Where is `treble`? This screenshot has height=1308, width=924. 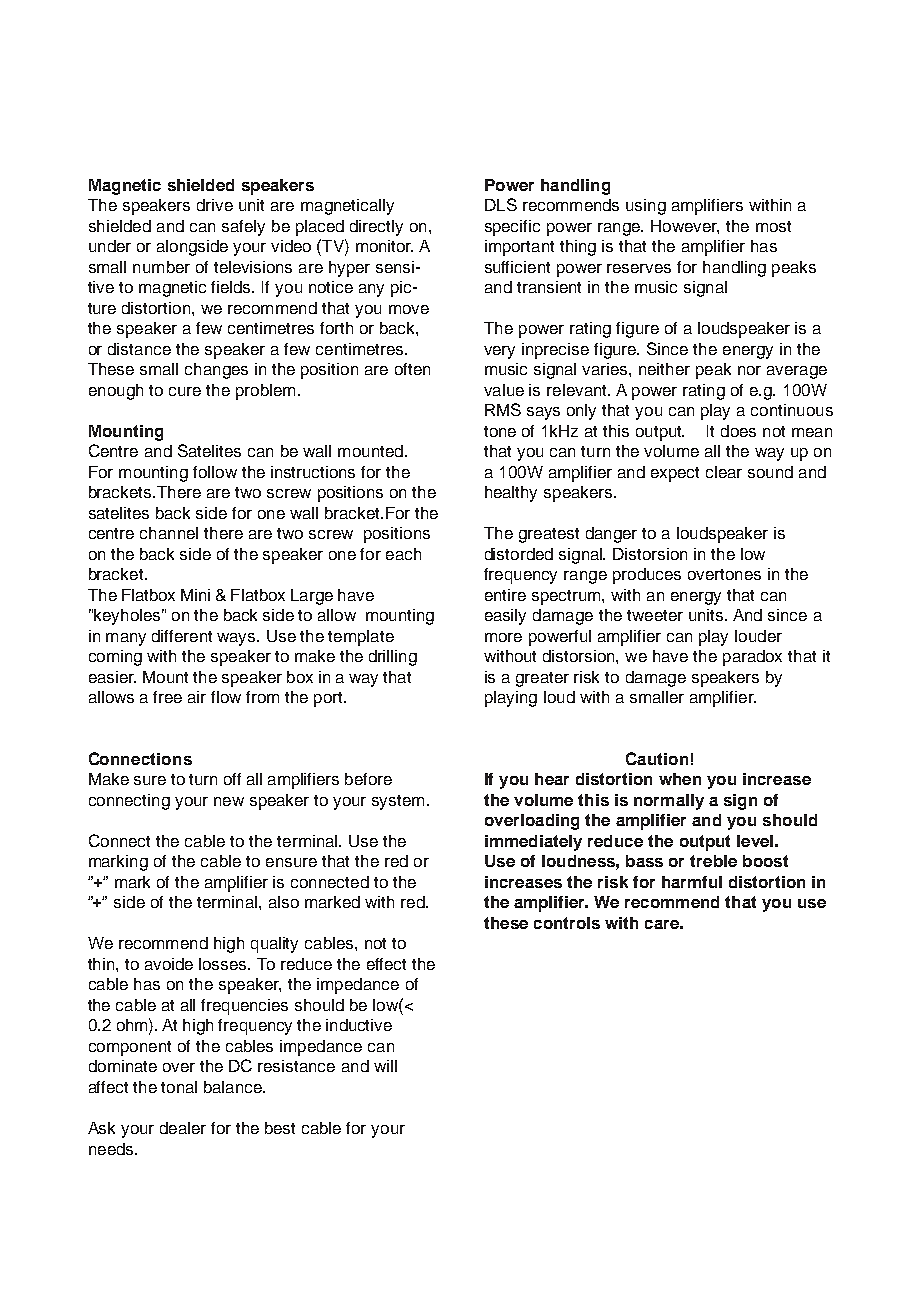 treble is located at coordinates (713, 861).
